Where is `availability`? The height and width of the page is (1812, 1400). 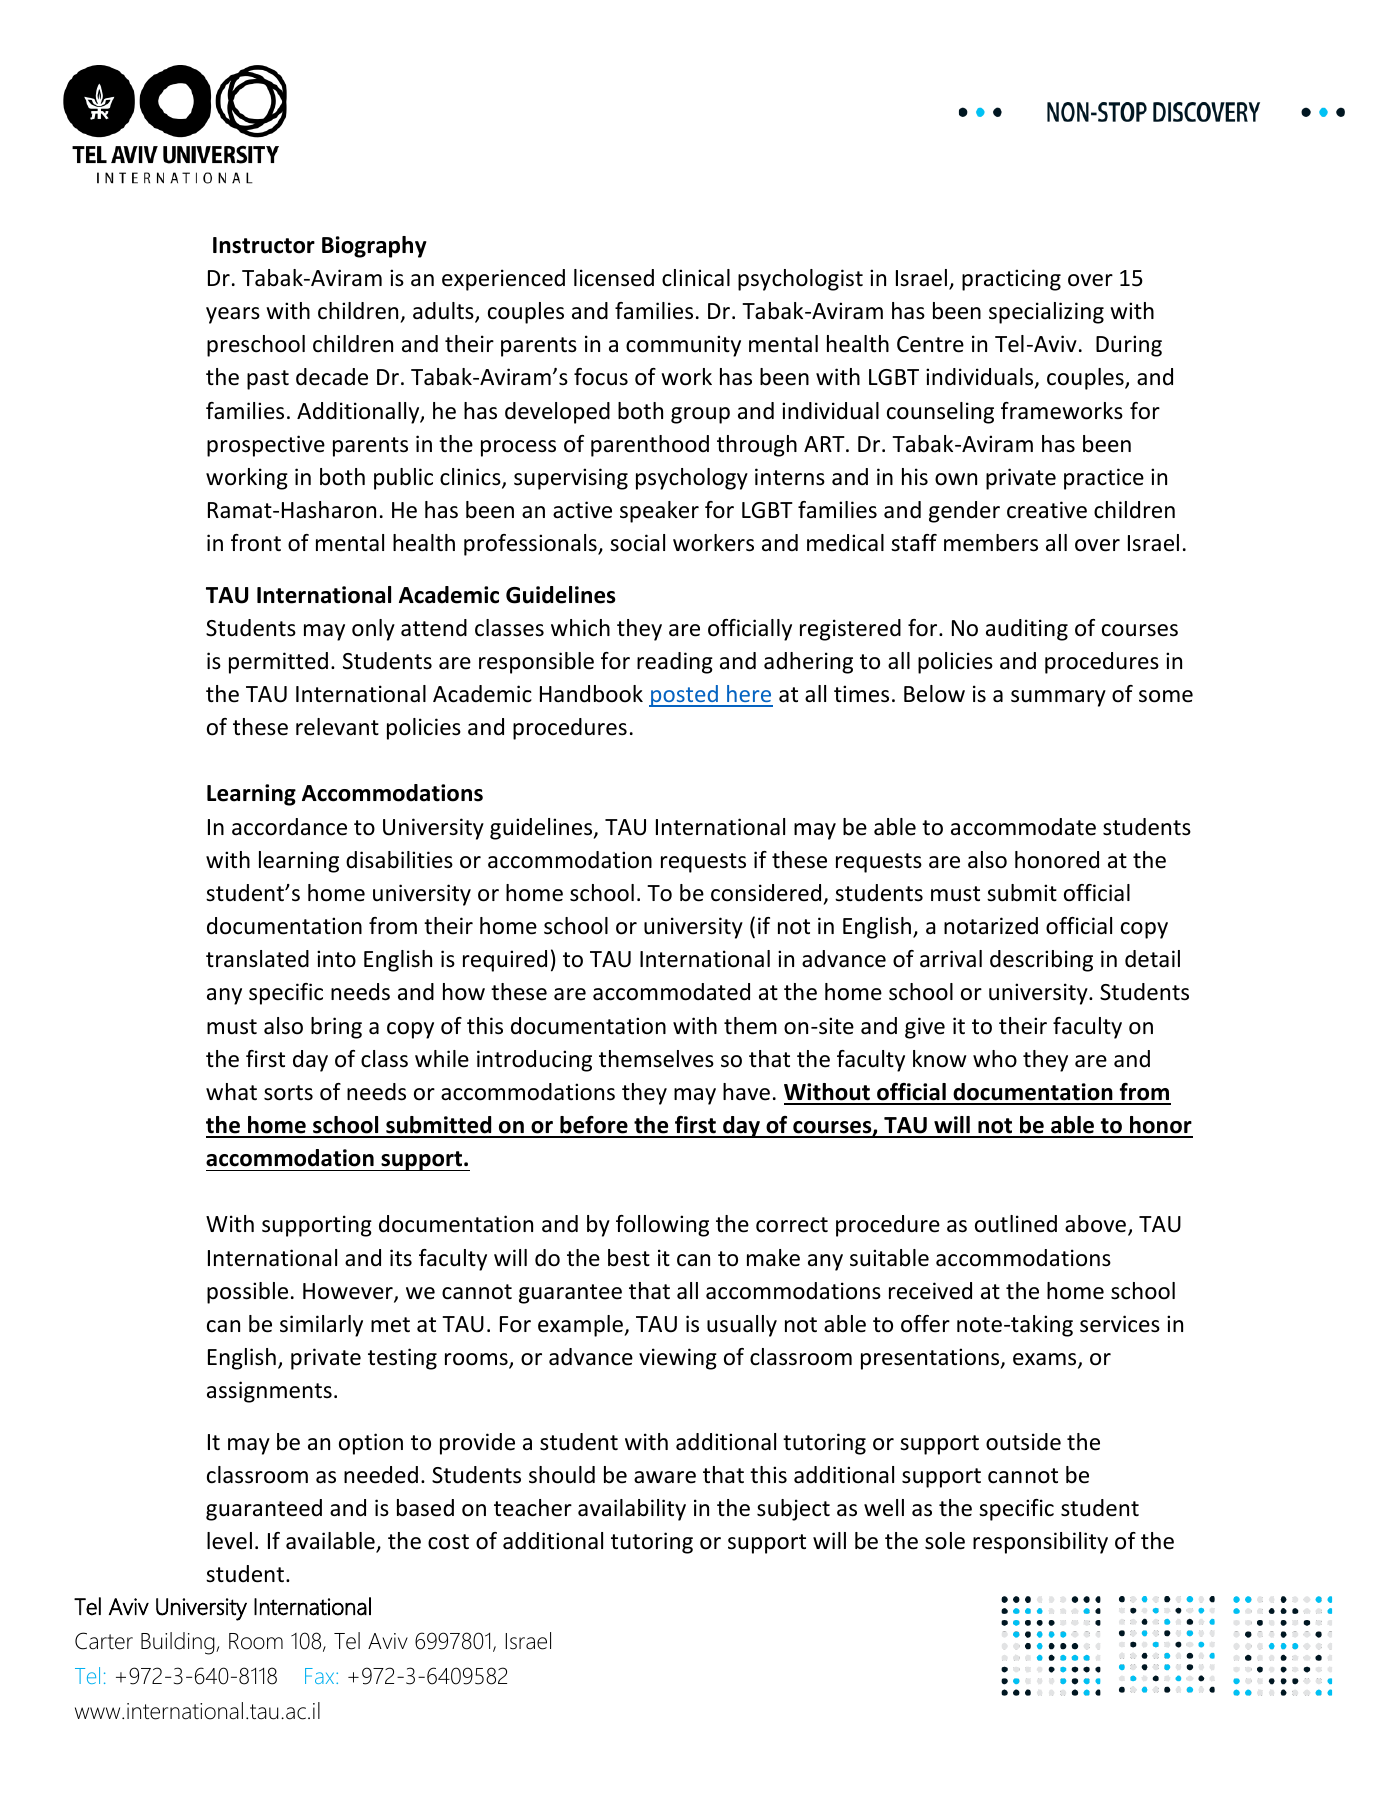
availability is located at coordinates (632, 1510).
